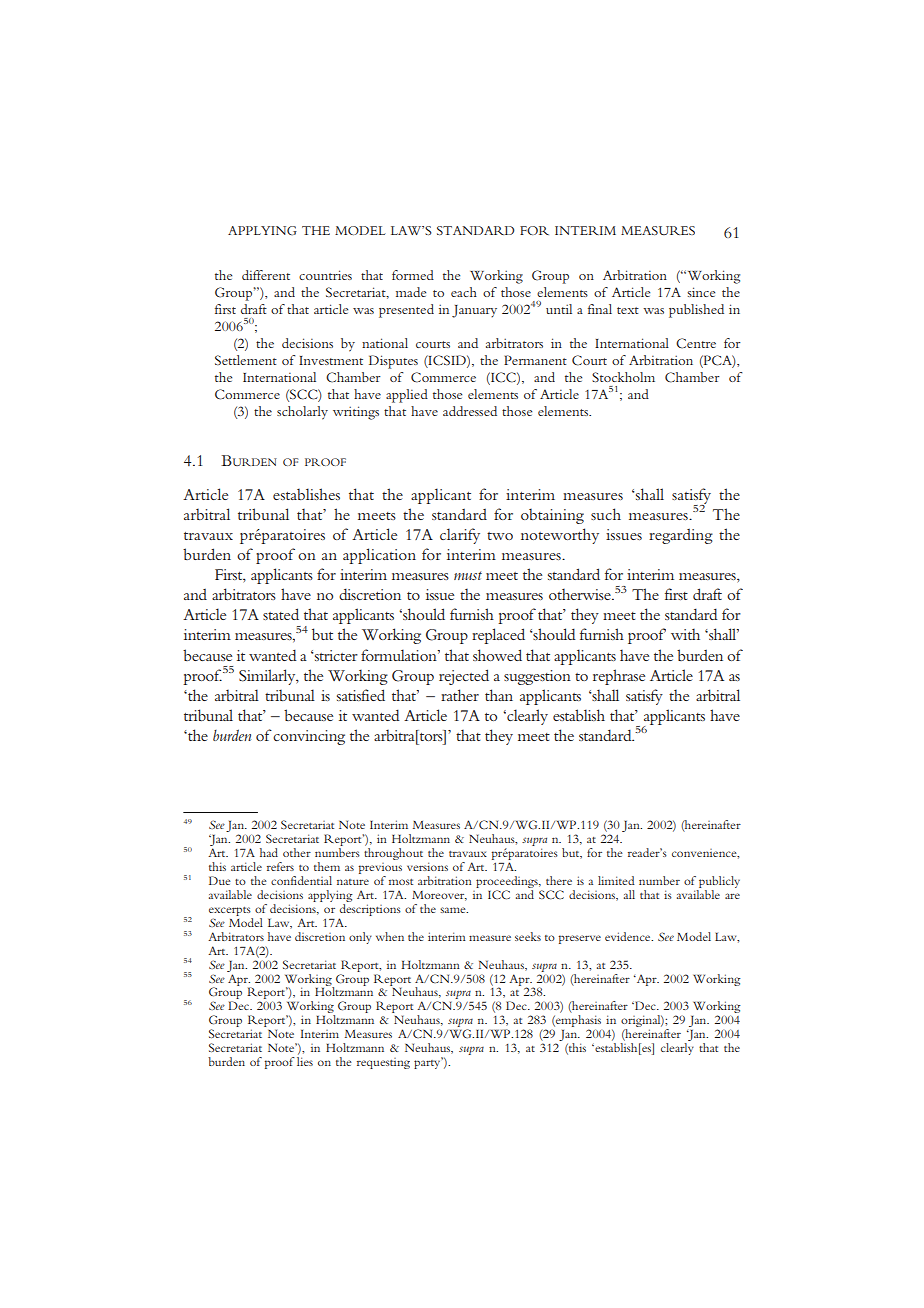 This page has width=924, height=1308. What do you see at coordinates (383, 1063) in the page?
I see `requesting` at bounding box center [383, 1063].
